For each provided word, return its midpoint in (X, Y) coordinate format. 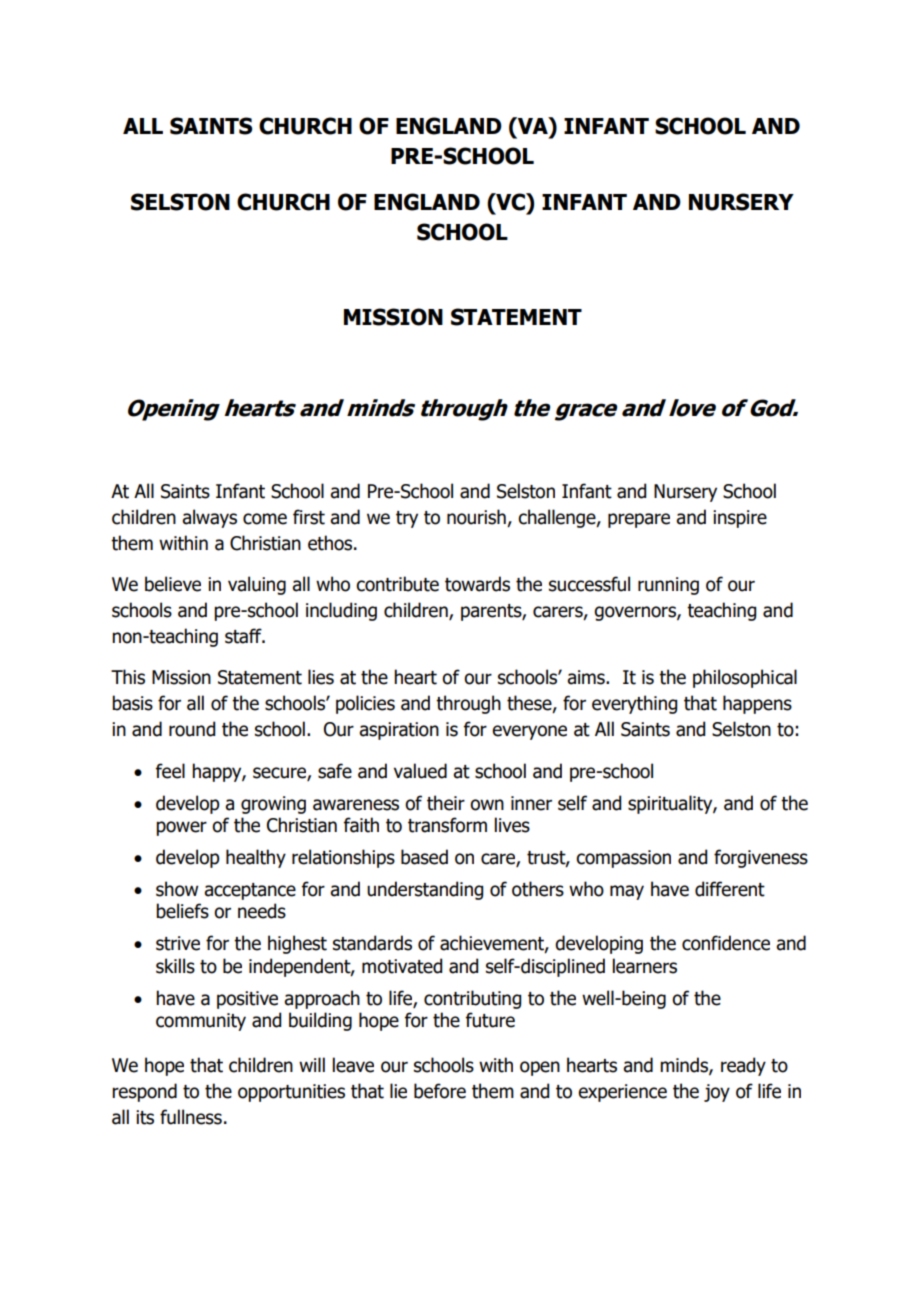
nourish (477, 518)
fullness (191, 1117)
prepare (639, 520)
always (209, 518)
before (440, 1091)
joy (717, 1093)
